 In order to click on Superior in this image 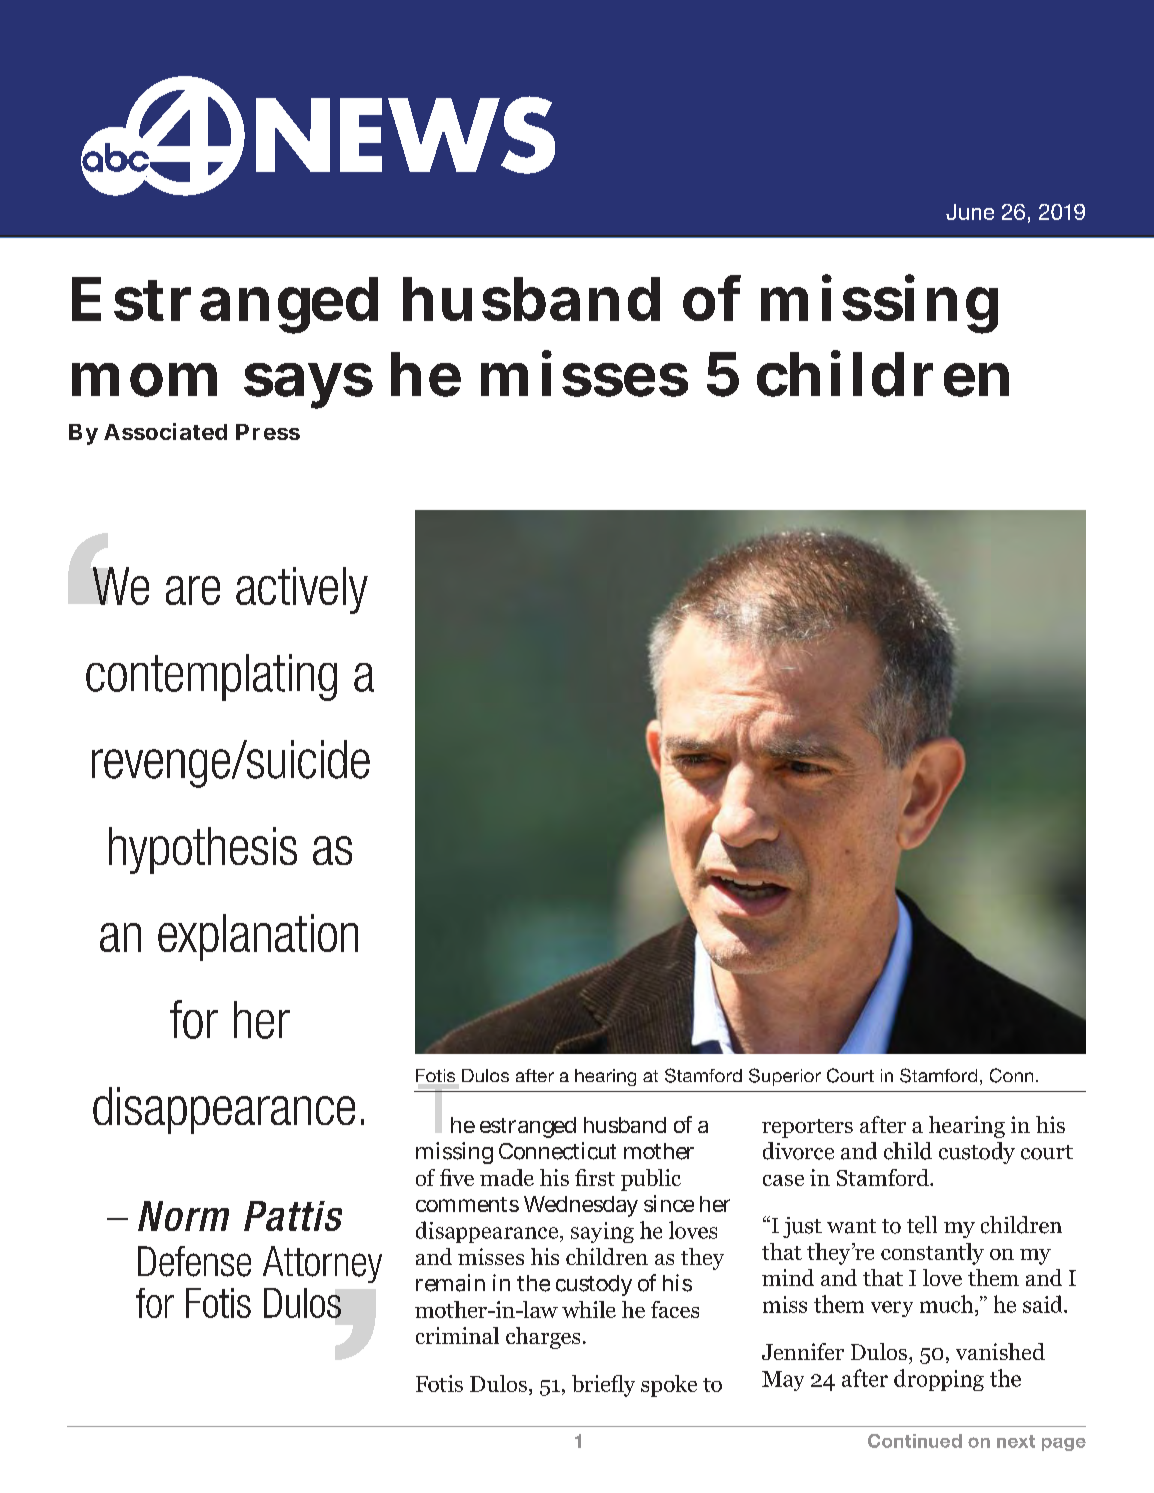, I will do `click(785, 1077)`.
